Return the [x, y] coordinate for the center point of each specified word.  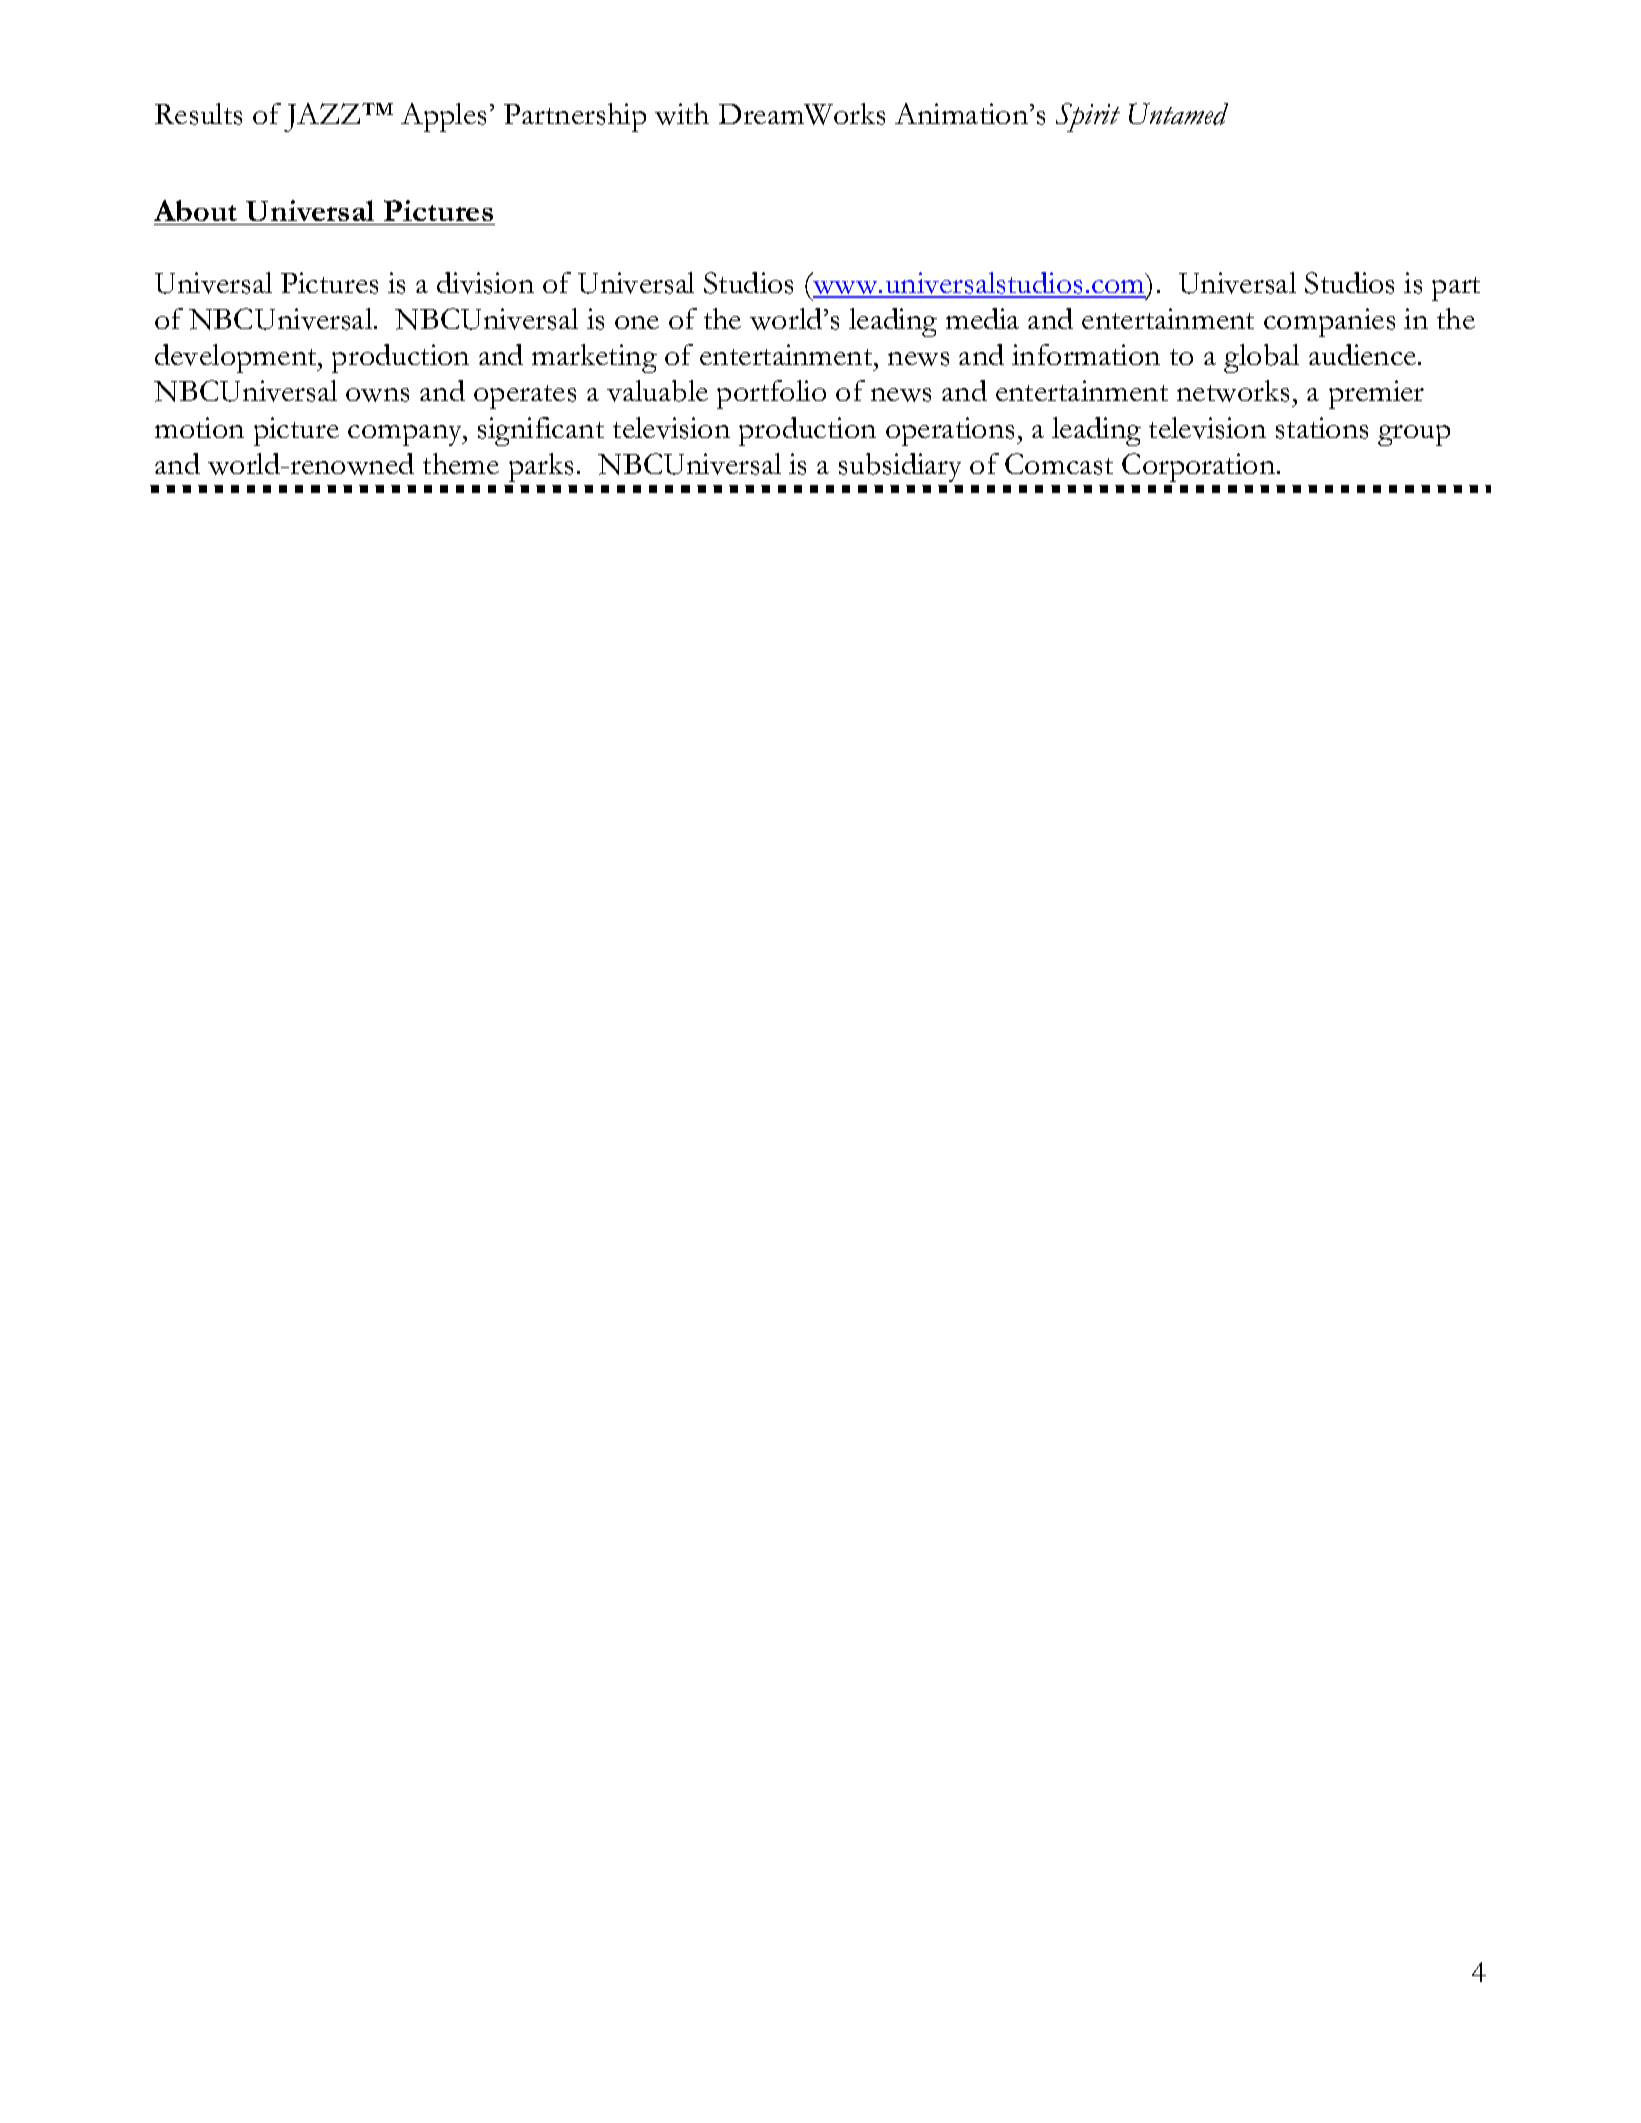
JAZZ [323, 117]
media [982, 318]
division [485, 283]
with [682, 114]
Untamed [1178, 114]
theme [461, 463]
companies [1329, 322]
